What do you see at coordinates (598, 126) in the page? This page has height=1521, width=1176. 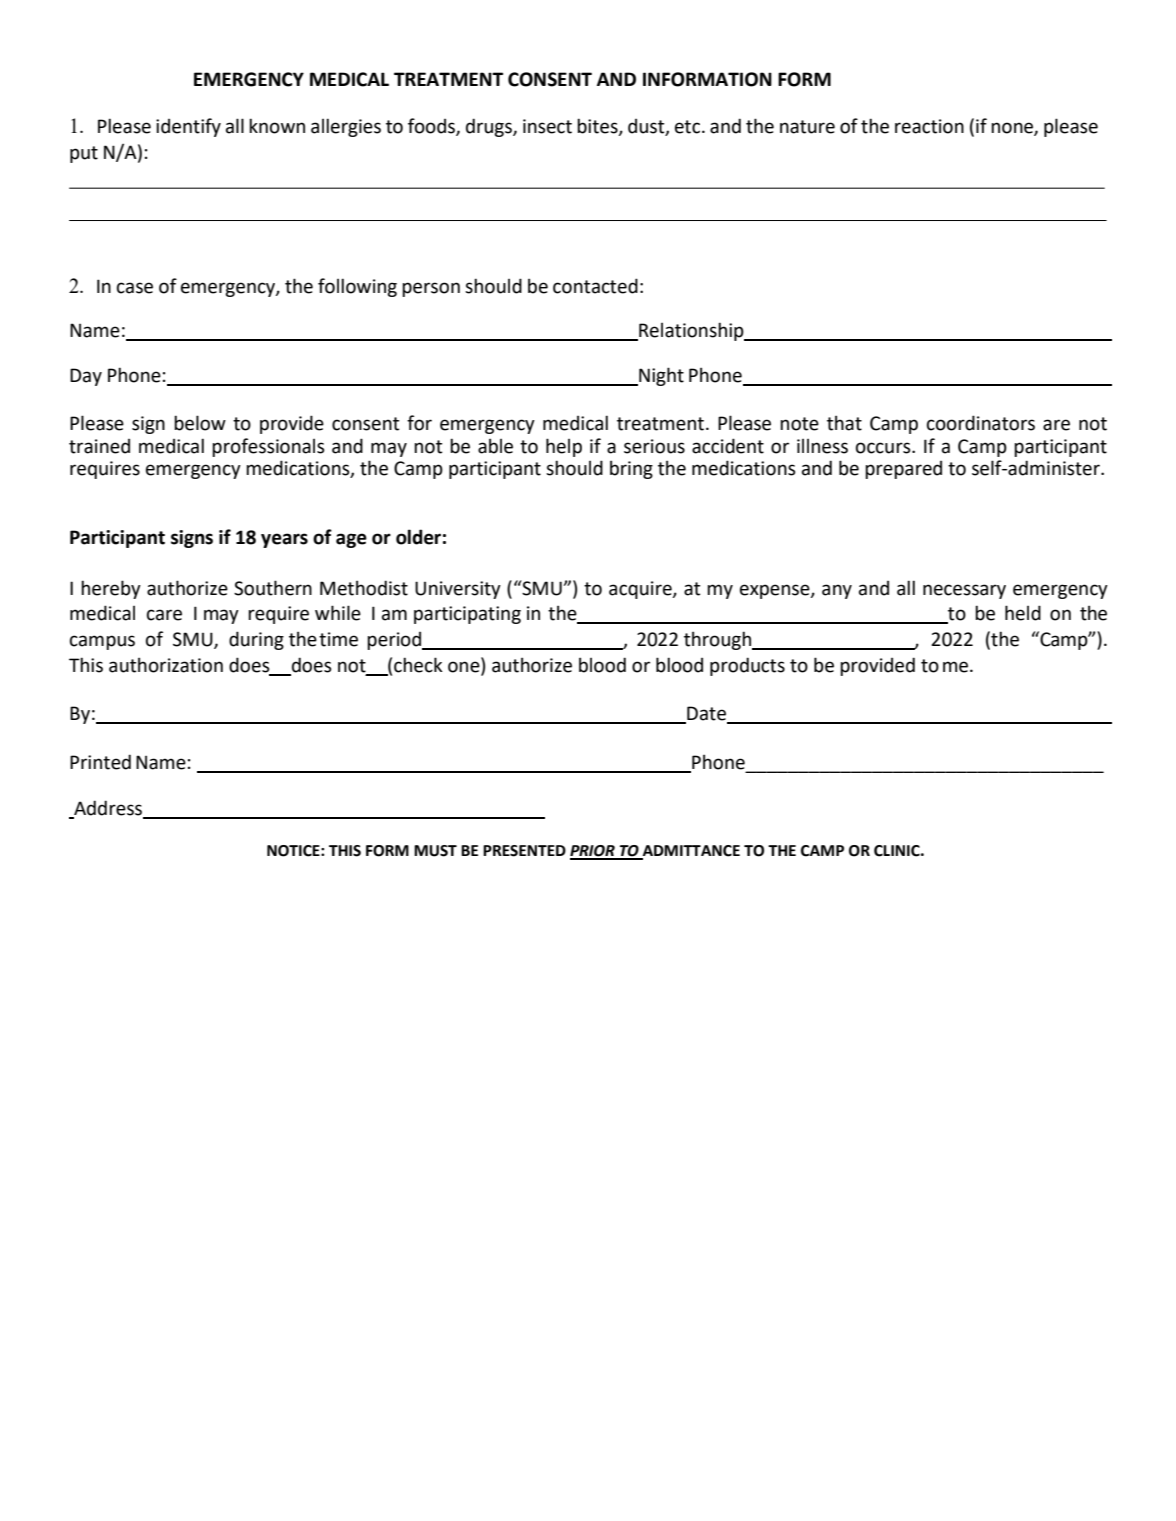 I see `bites` at bounding box center [598, 126].
